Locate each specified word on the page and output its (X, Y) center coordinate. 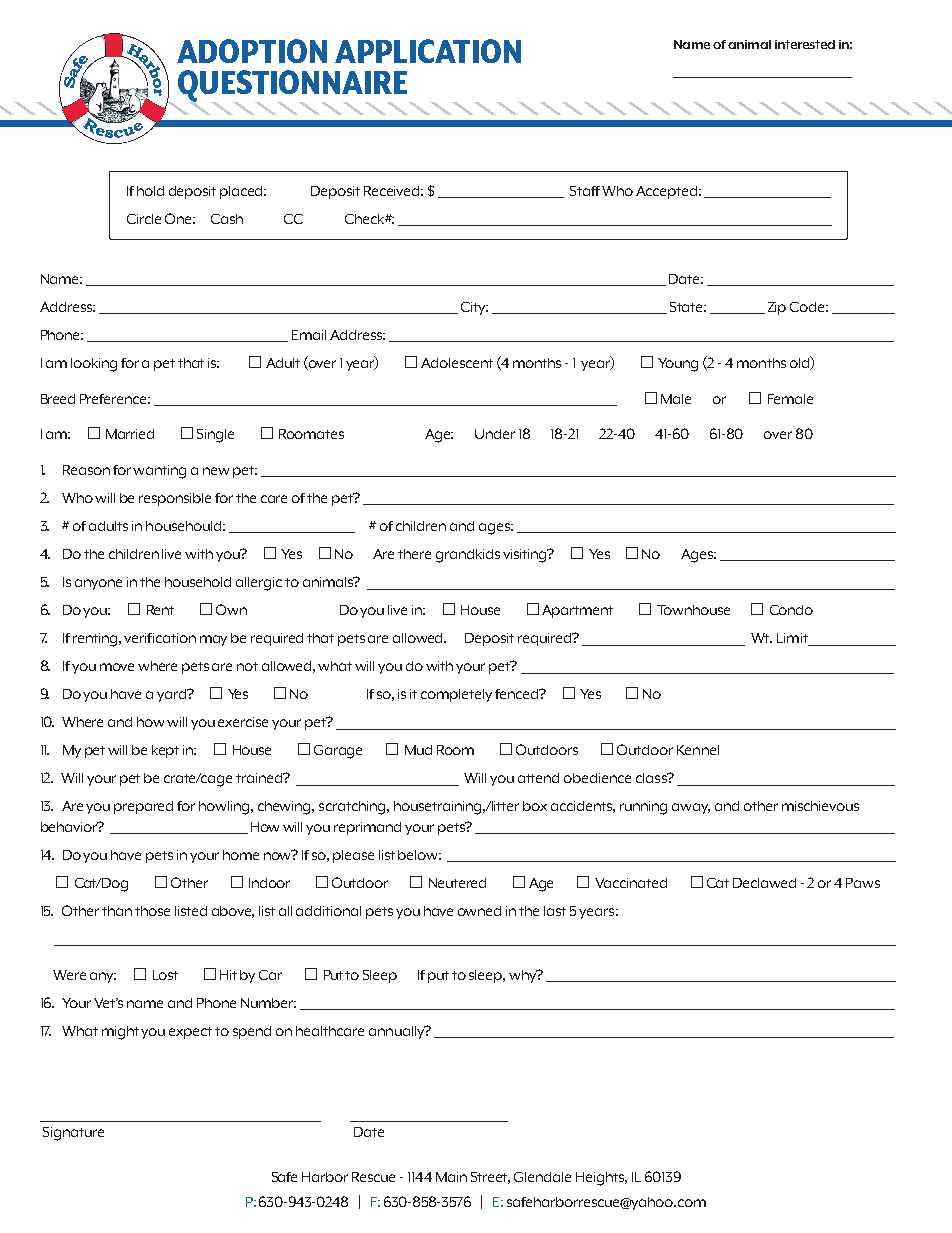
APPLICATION (428, 51)
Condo (791, 610)
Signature (73, 1134)
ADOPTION (252, 51)
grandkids (468, 556)
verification (160, 638)
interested (805, 44)
